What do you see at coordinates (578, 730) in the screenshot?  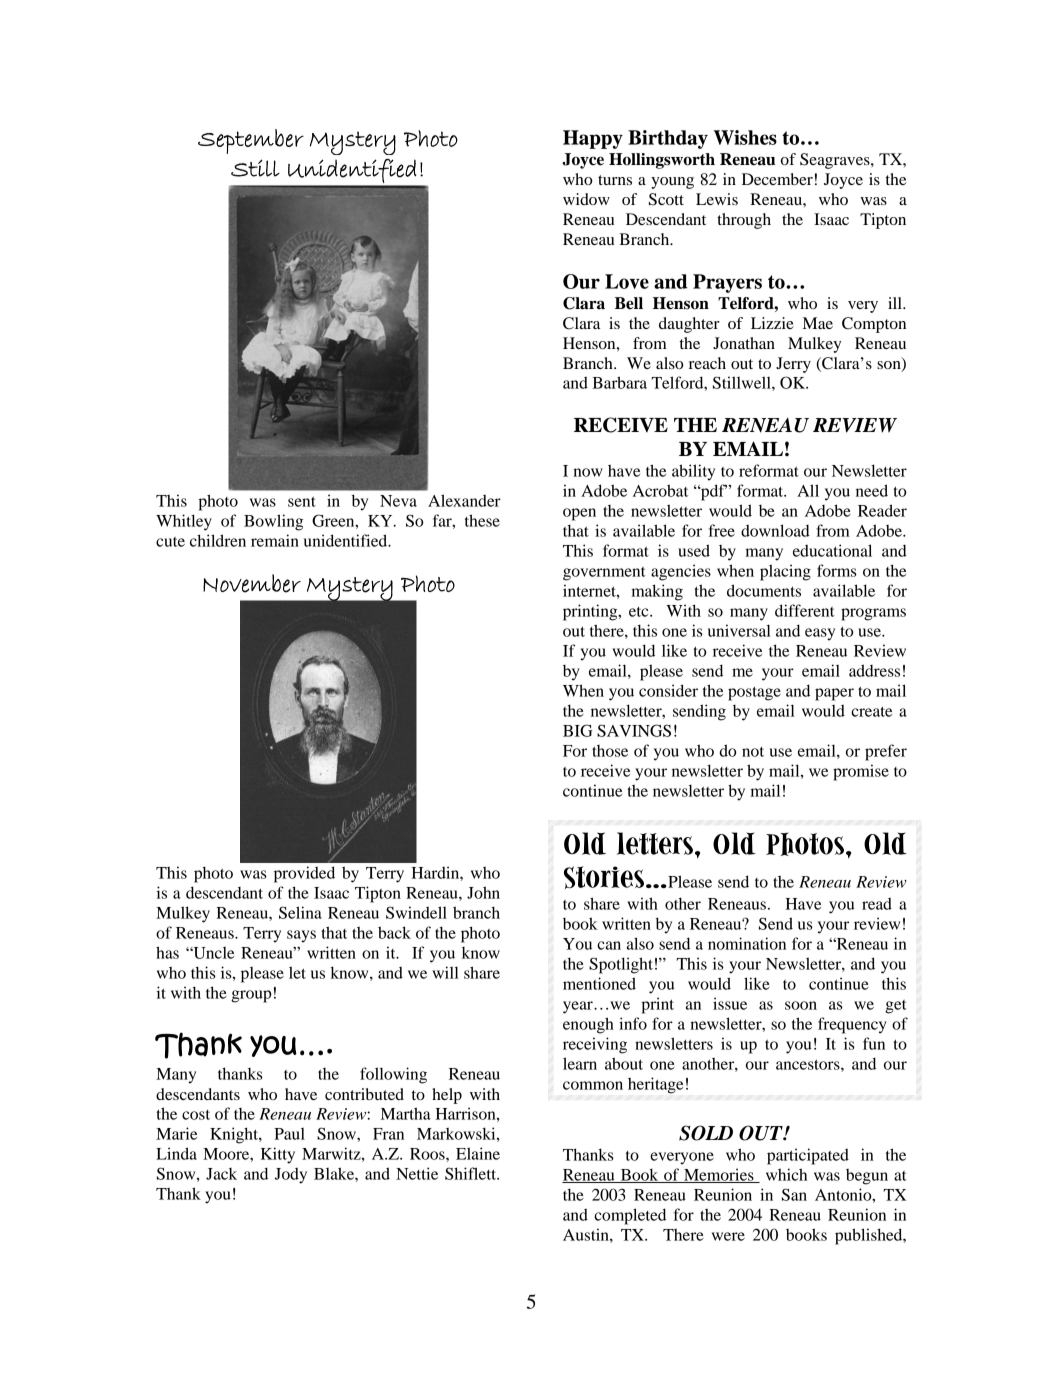 I see `BIG` at bounding box center [578, 730].
